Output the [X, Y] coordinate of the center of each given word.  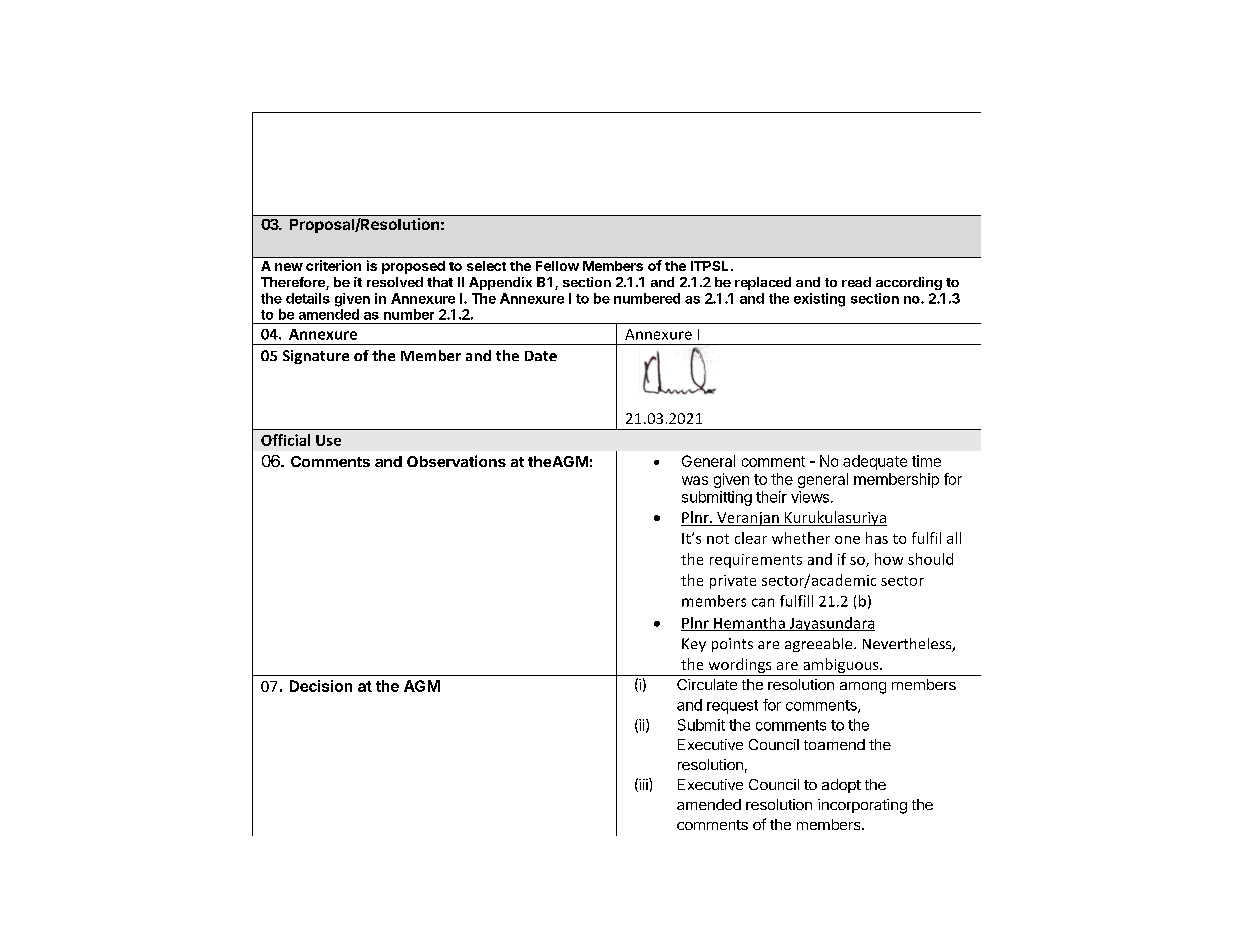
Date [541, 356]
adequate [875, 462]
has [877, 538]
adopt [841, 786]
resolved [395, 282]
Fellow [557, 266]
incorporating [862, 806]
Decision [321, 686]
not [718, 539]
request [732, 707]
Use [328, 440]
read [856, 282]
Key [694, 645]
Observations [456, 461]
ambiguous [841, 667]
